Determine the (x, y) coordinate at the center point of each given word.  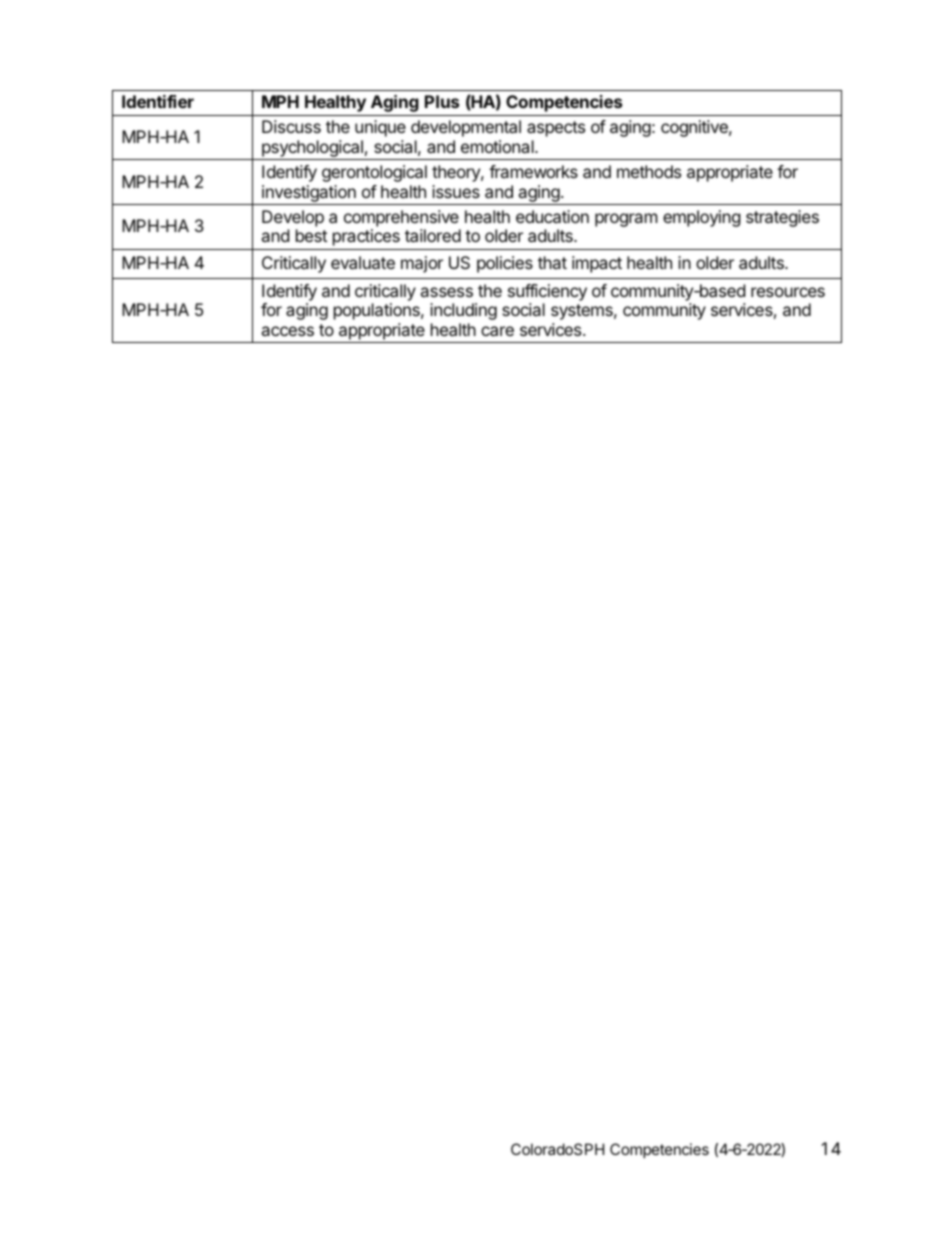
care (497, 331)
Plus (442, 101)
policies (505, 264)
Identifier (158, 101)
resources (788, 292)
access (287, 331)
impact (597, 264)
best (311, 235)
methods (649, 171)
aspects (556, 129)
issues (456, 191)
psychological (312, 150)
